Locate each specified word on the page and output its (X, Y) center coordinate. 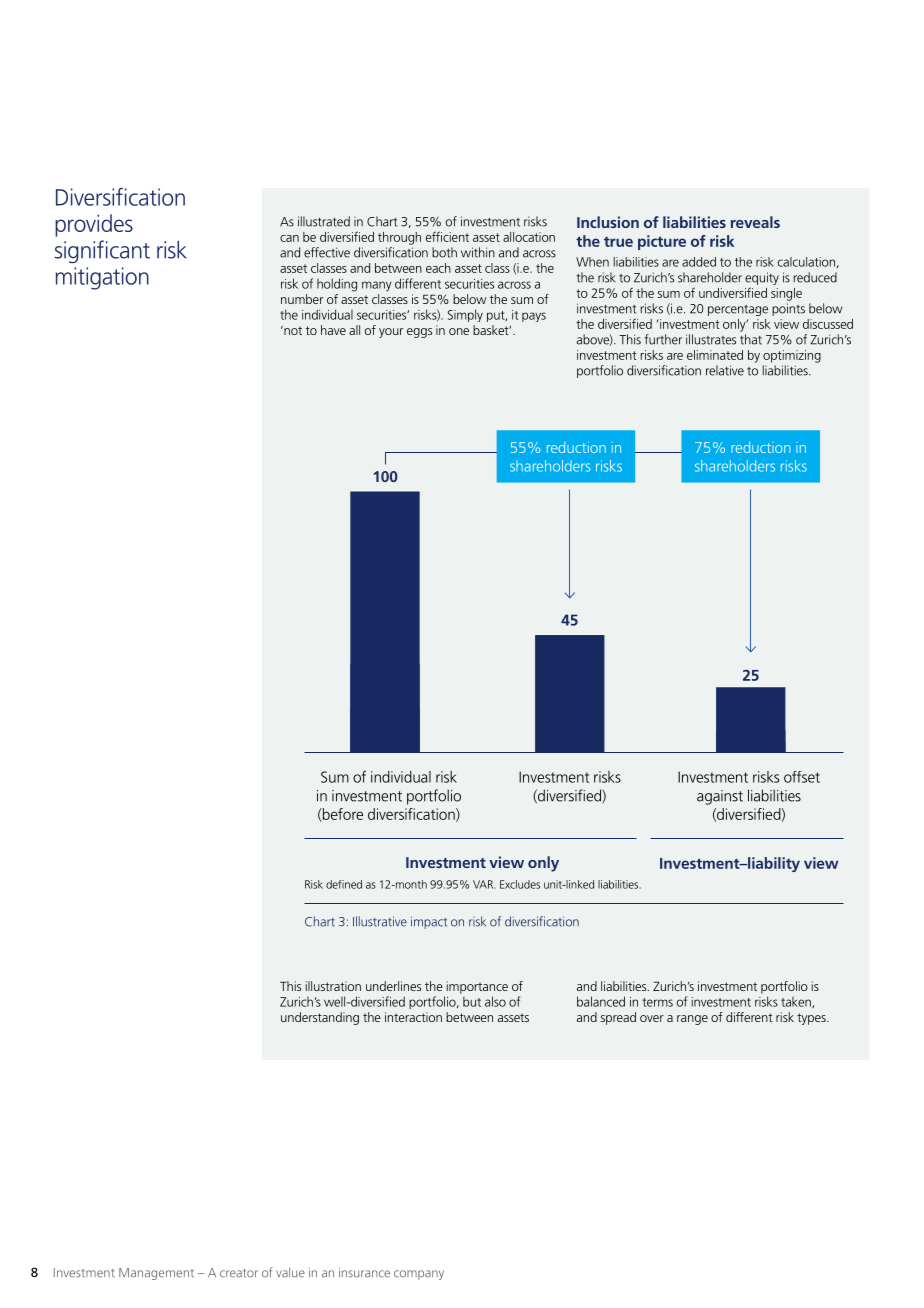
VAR (484, 884)
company (419, 1275)
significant (102, 252)
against (720, 797)
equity (762, 278)
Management (156, 1274)
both (444, 252)
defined (344, 884)
